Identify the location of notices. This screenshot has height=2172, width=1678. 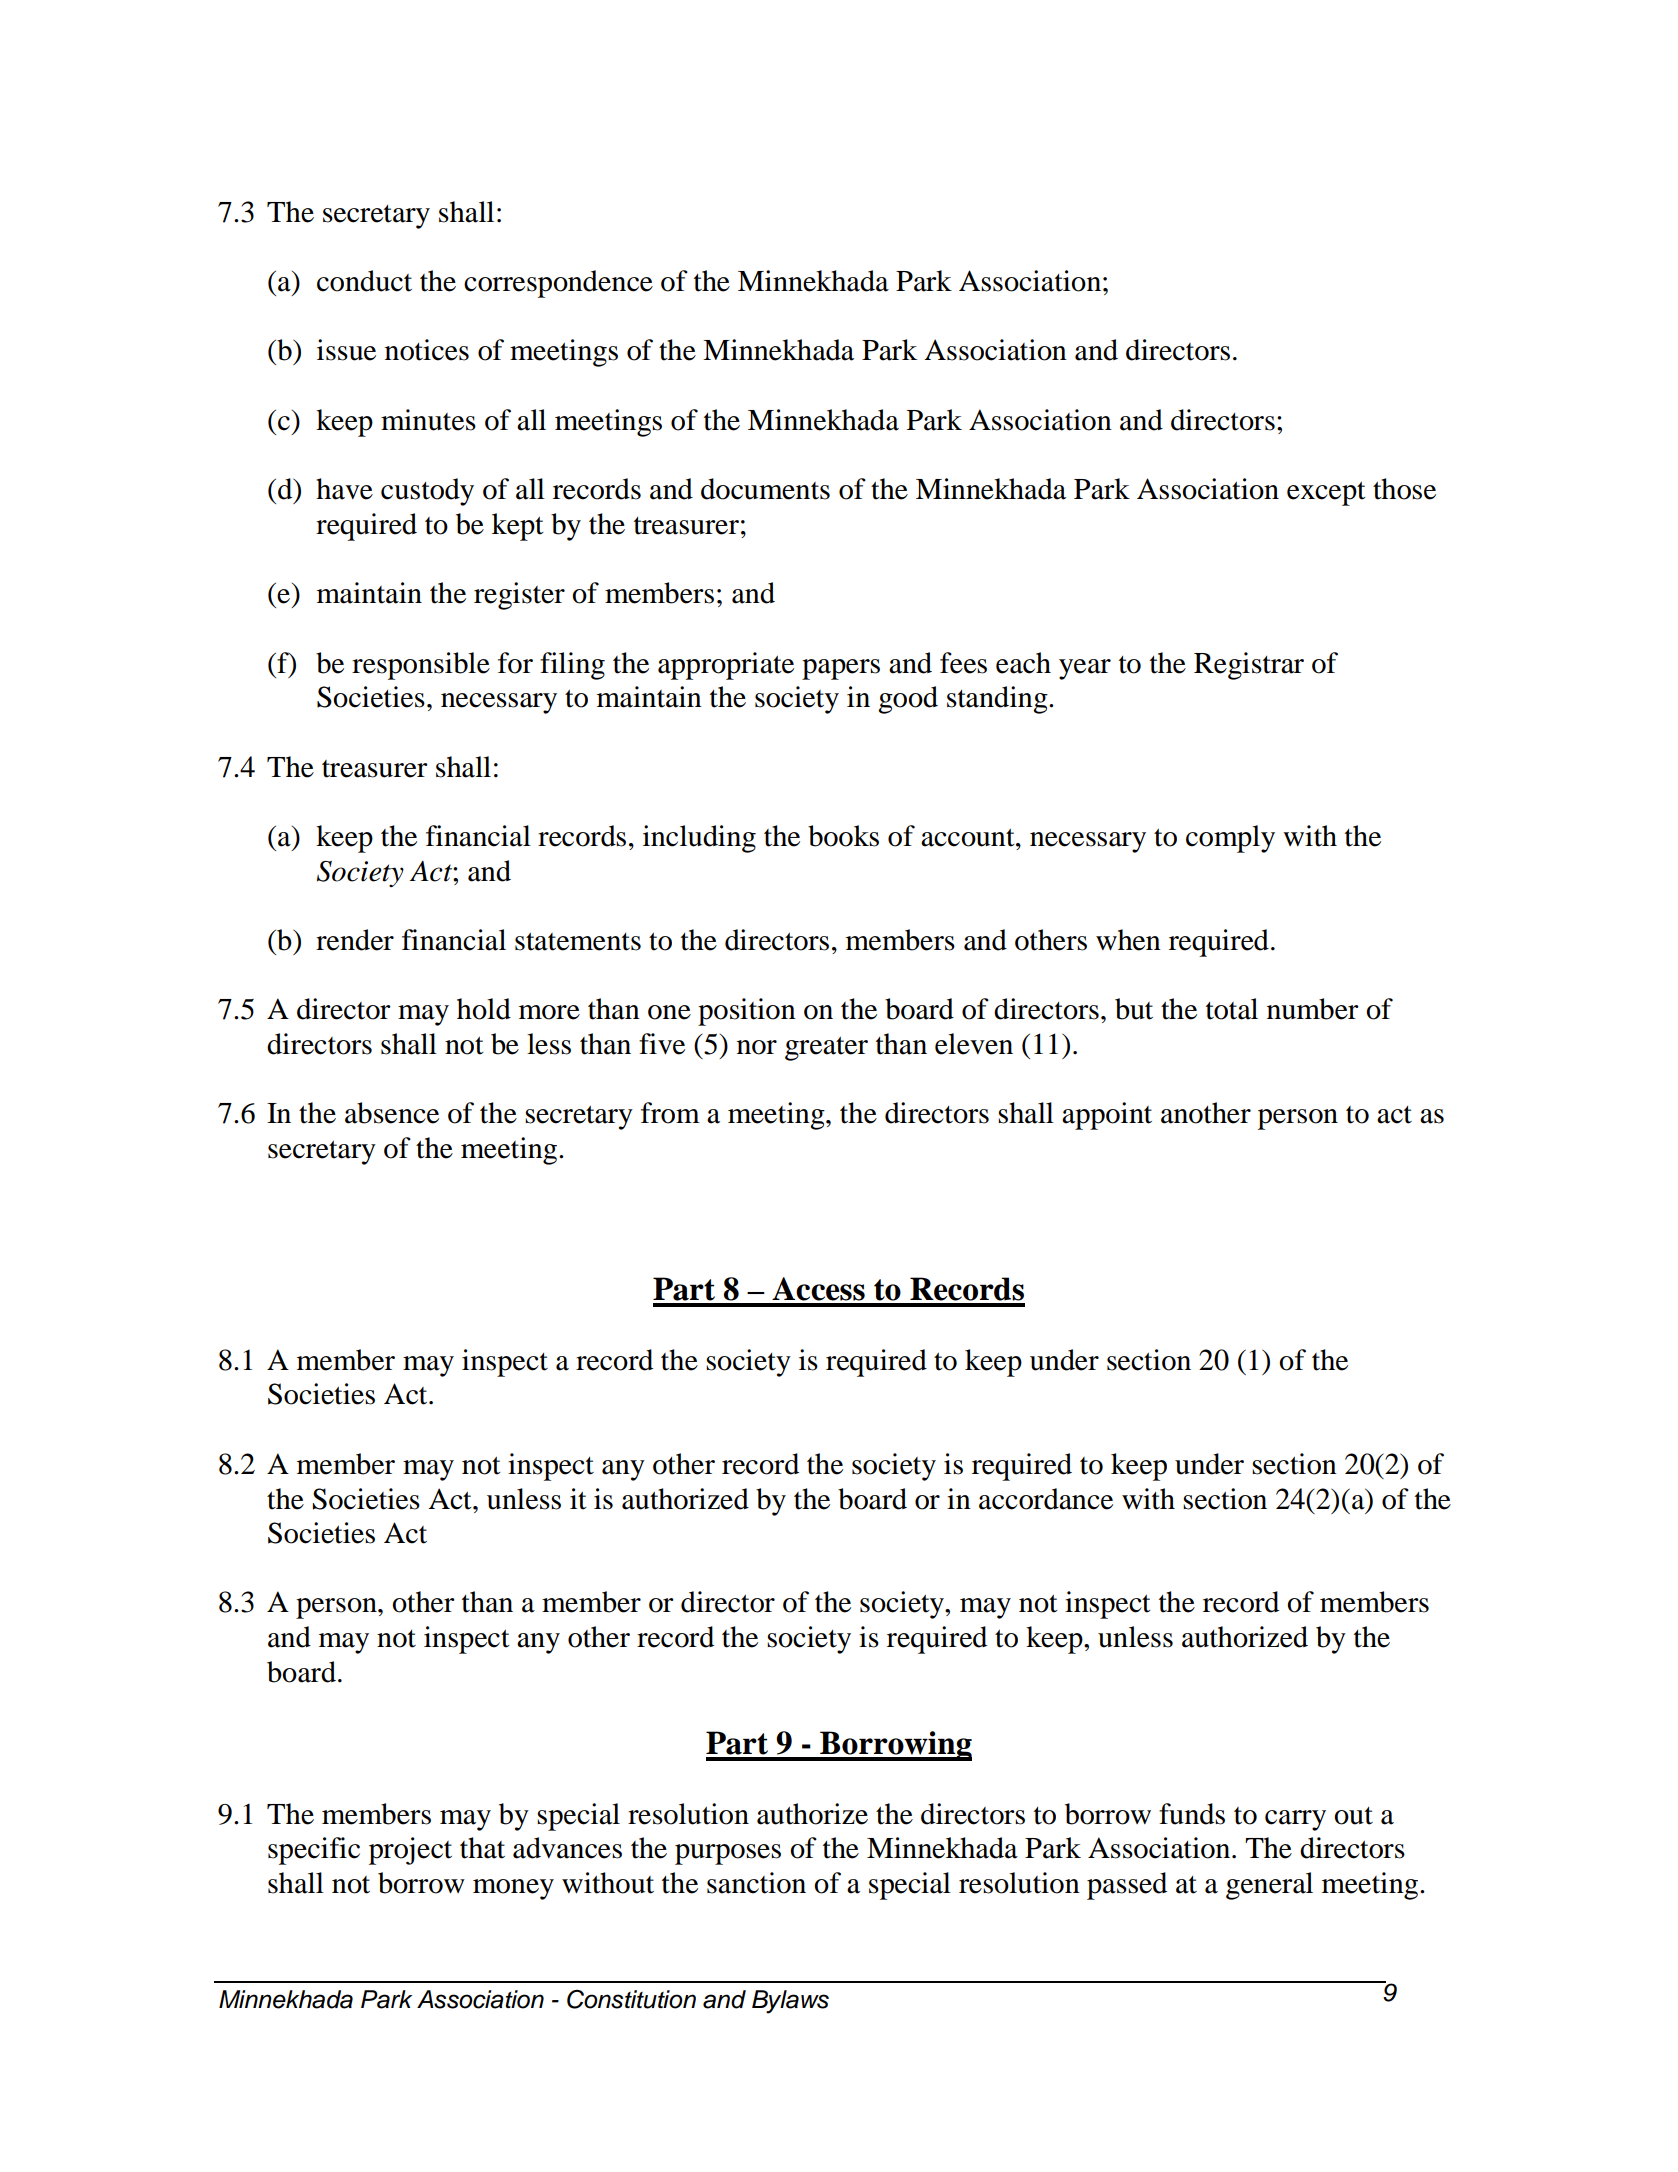
(427, 350).
